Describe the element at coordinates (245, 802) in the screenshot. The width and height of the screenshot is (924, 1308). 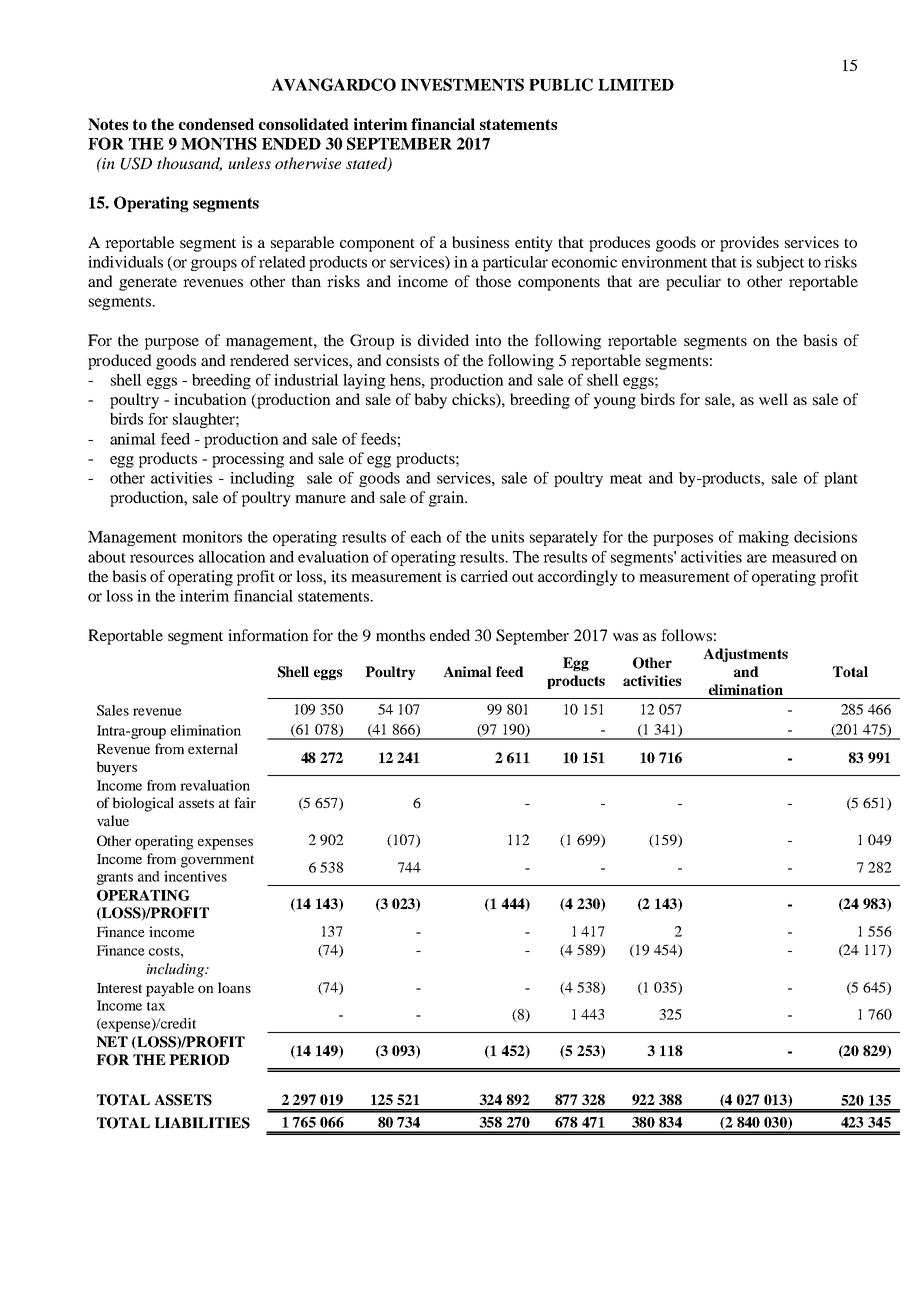
I see `fair` at that location.
